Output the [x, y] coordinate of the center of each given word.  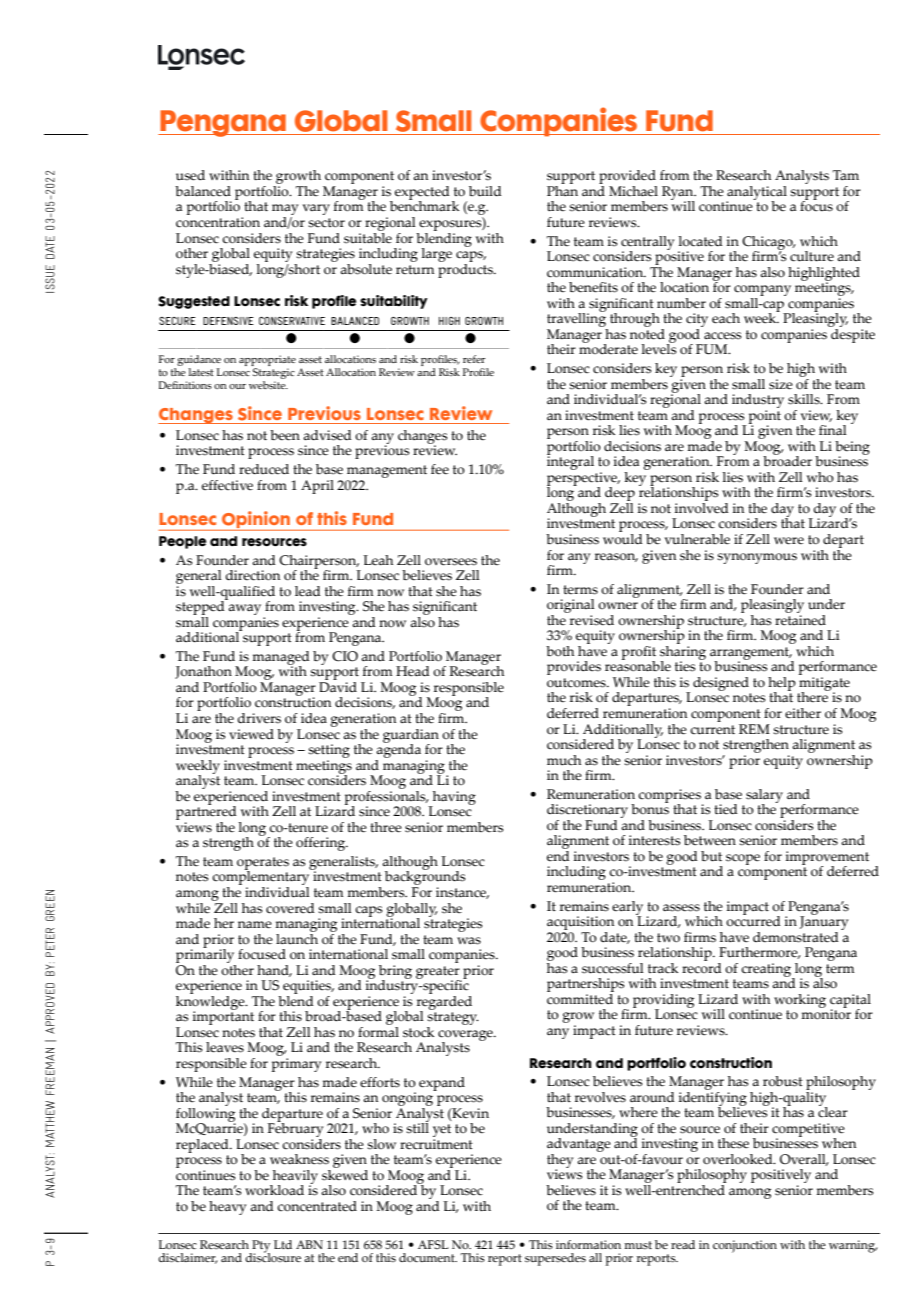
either [803, 713]
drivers [259, 718]
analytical [756, 194]
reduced [264, 469]
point [765, 418]
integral [570, 462]
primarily [206, 956]
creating [767, 971]
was [469, 941]
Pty [260, 1247]
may [285, 211]
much [564, 760]
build [485, 191]
